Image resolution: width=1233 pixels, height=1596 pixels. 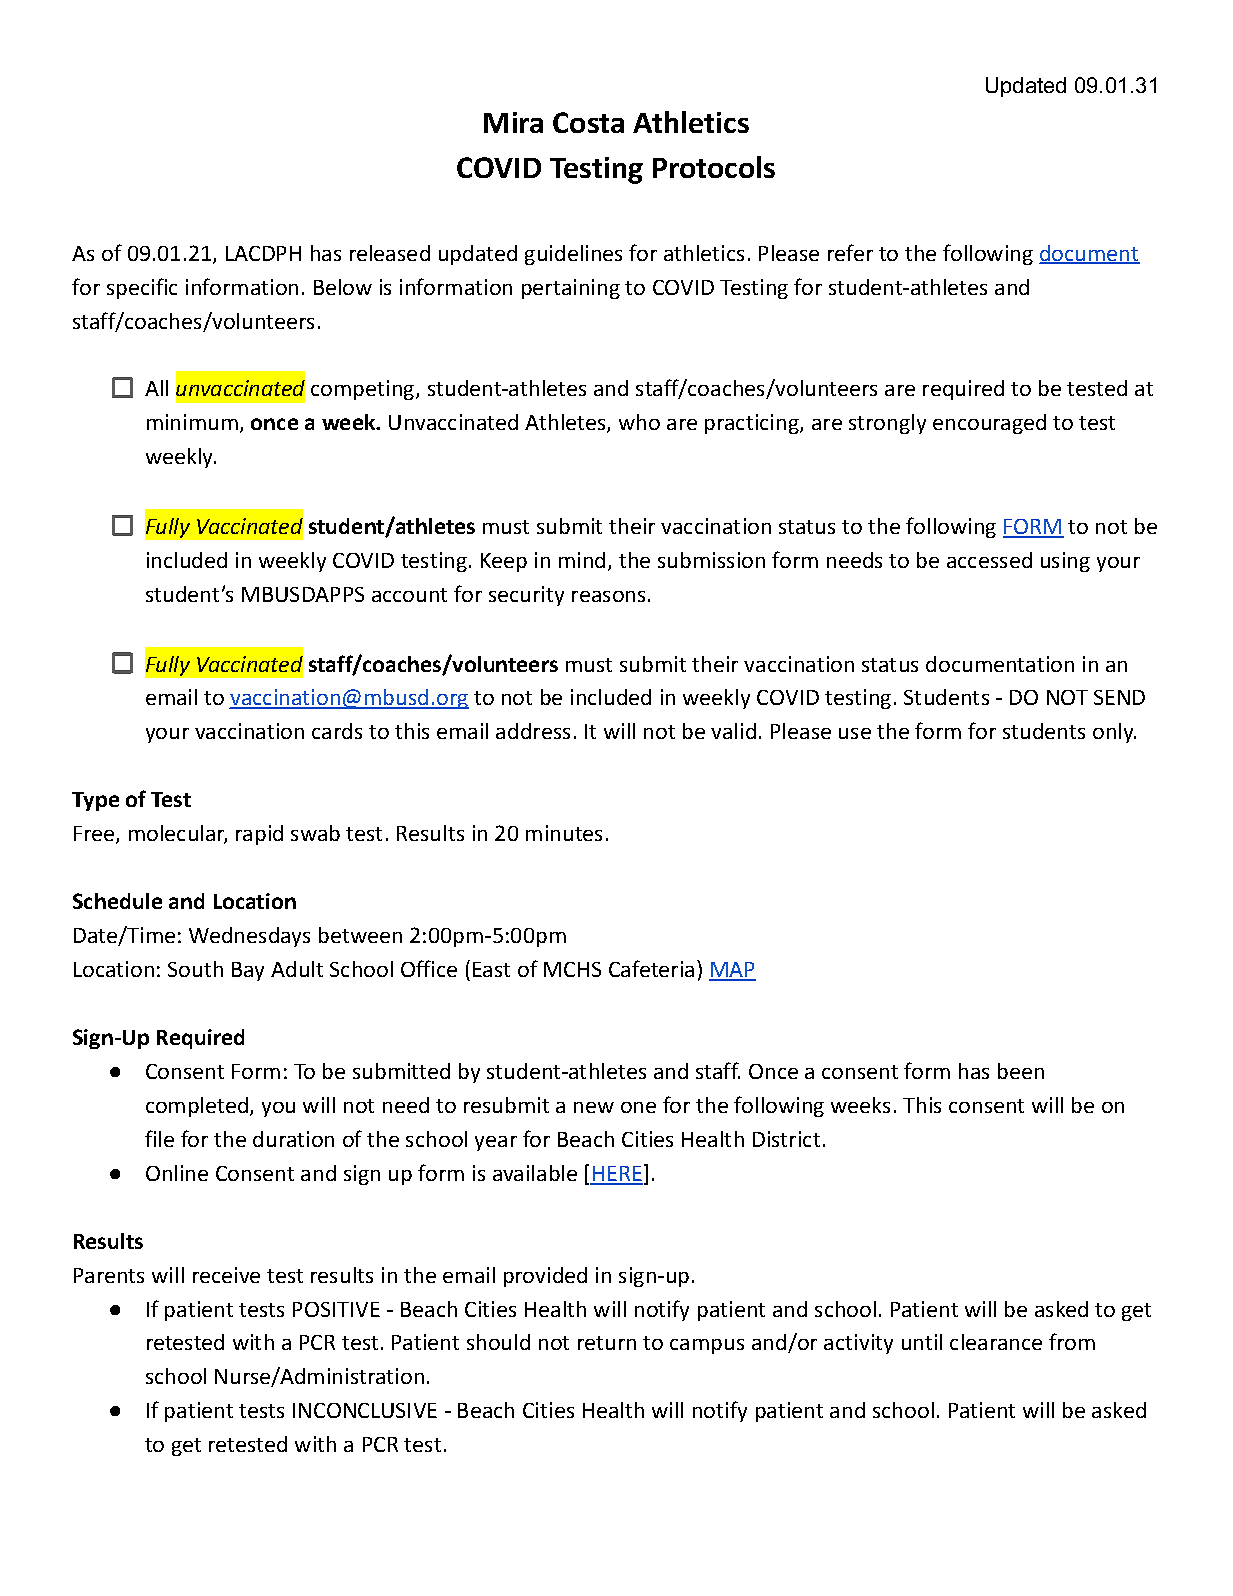 What do you see at coordinates (1114, 733) in the image?
I see `only` at bounding box center [1114, 733].
